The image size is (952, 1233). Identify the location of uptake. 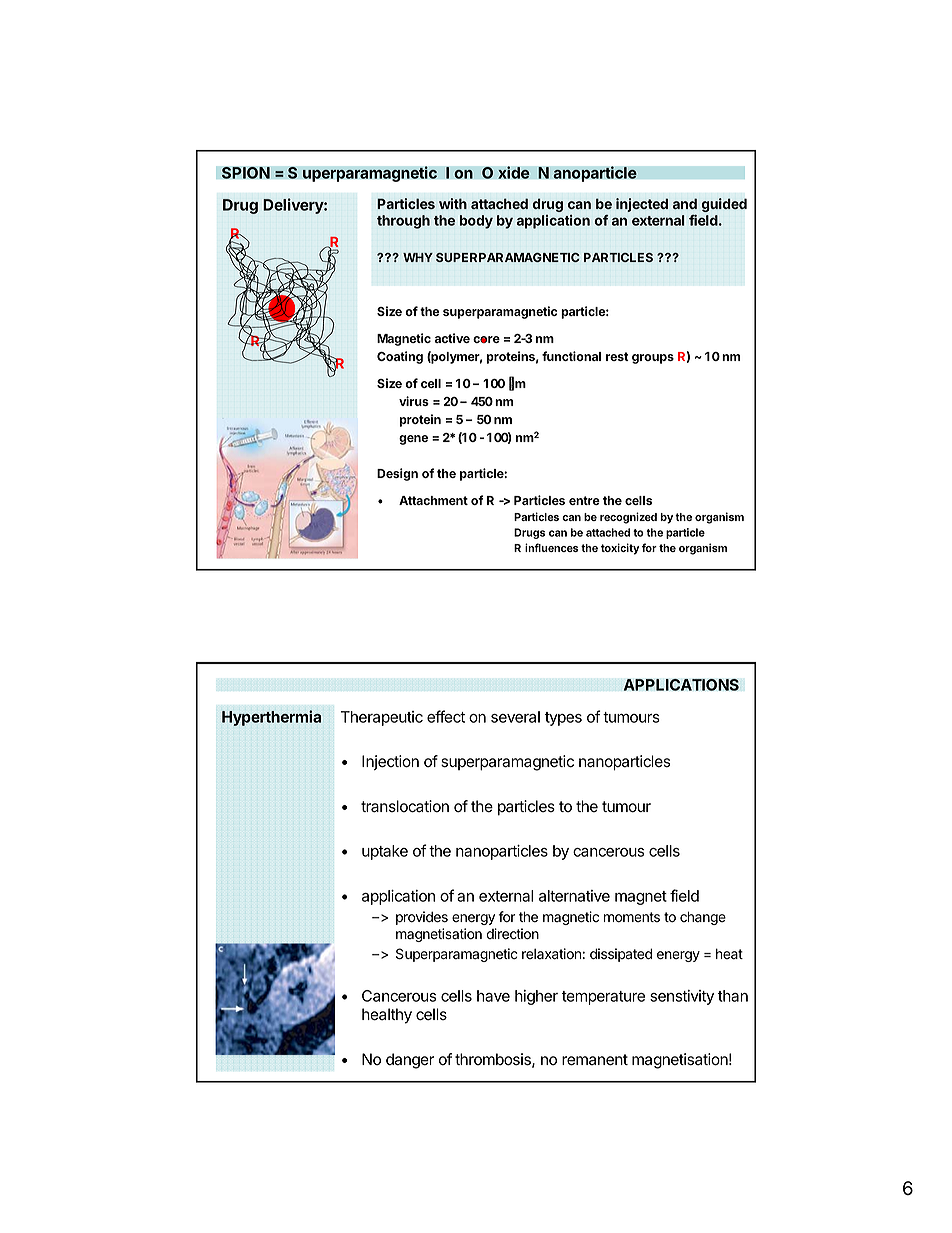
(385, 852).
